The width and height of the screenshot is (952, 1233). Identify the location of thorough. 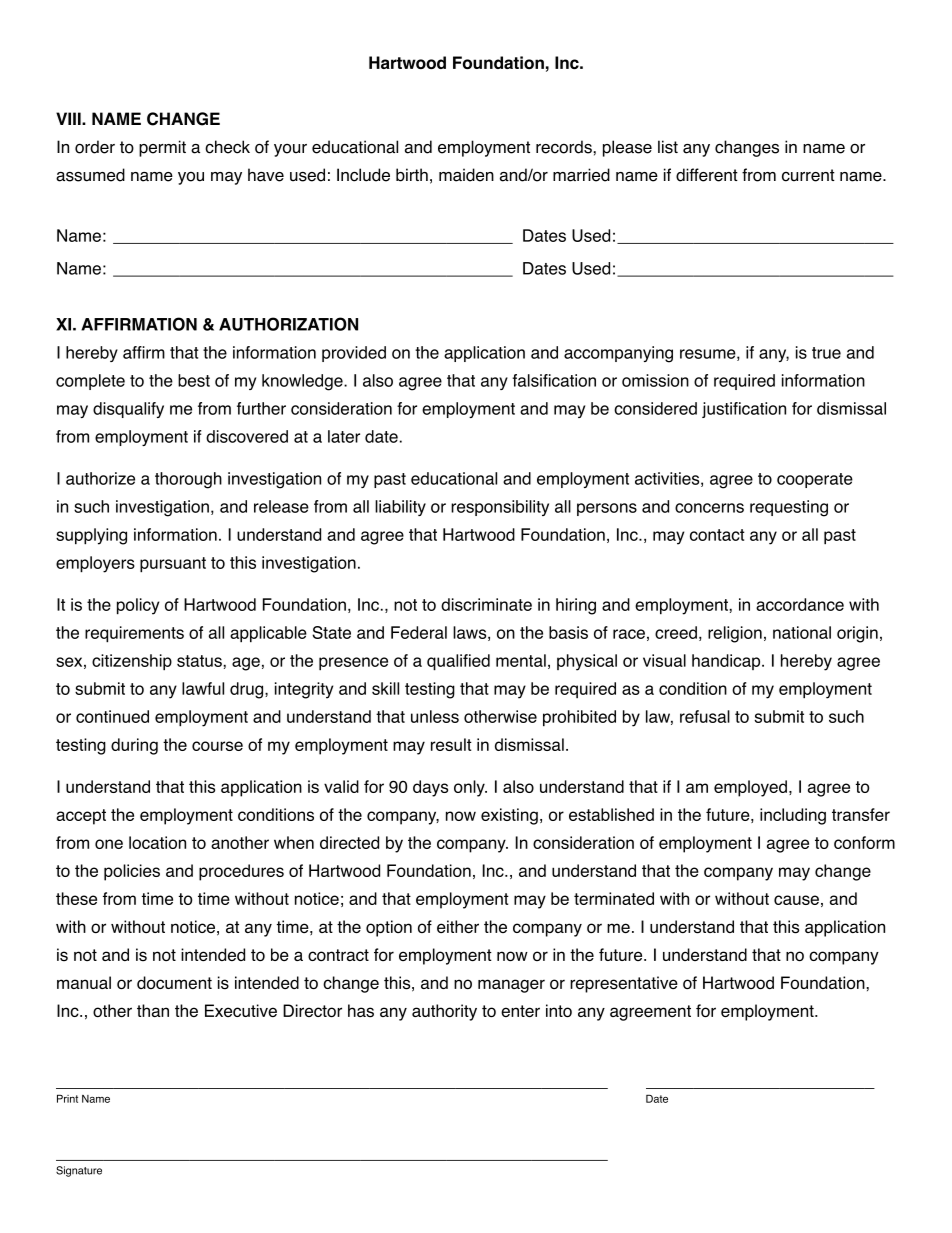
(188, 480).
